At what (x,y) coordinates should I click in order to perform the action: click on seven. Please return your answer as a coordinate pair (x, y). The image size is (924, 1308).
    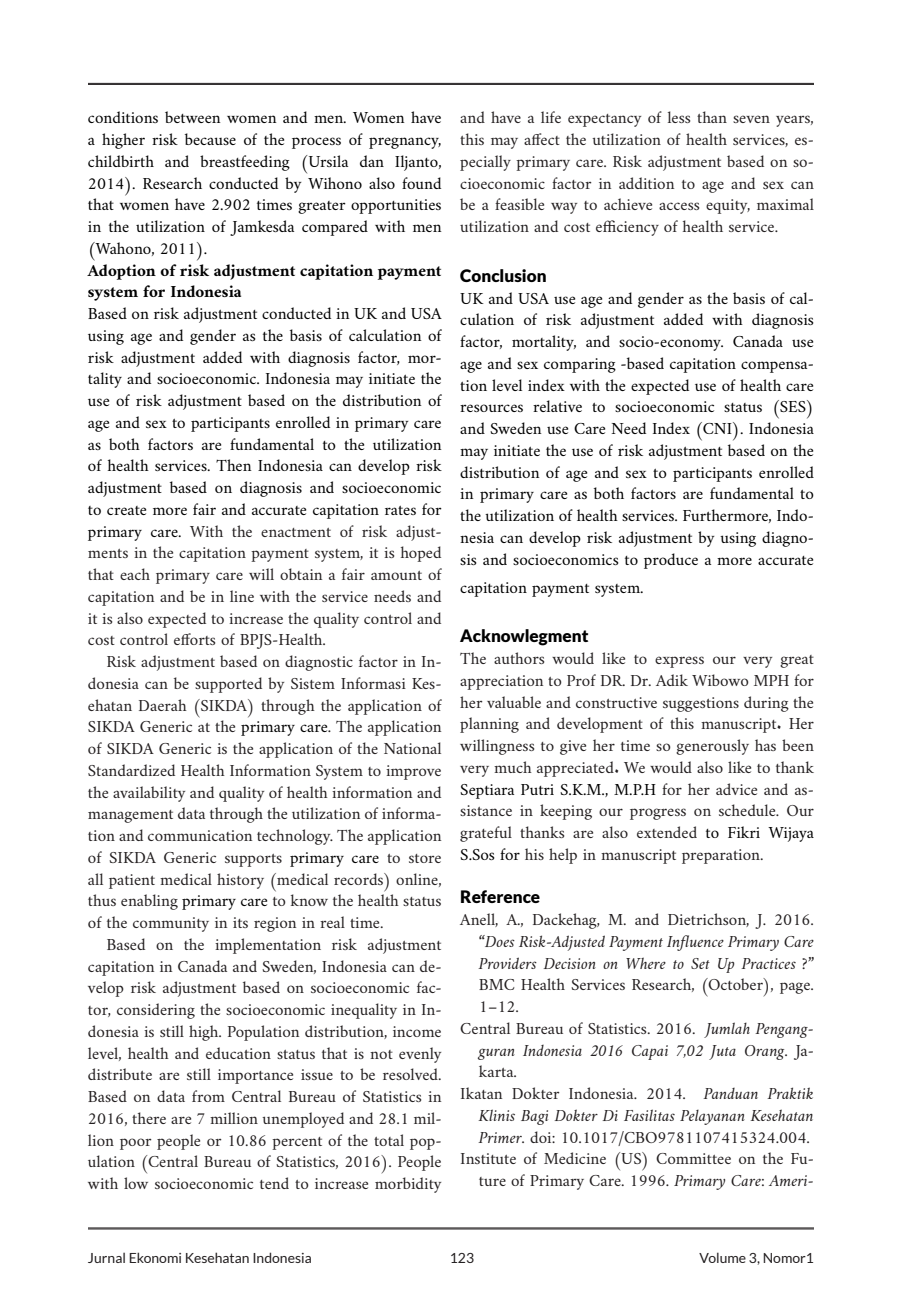
    Looking at the image, I should click on (751, 119).
